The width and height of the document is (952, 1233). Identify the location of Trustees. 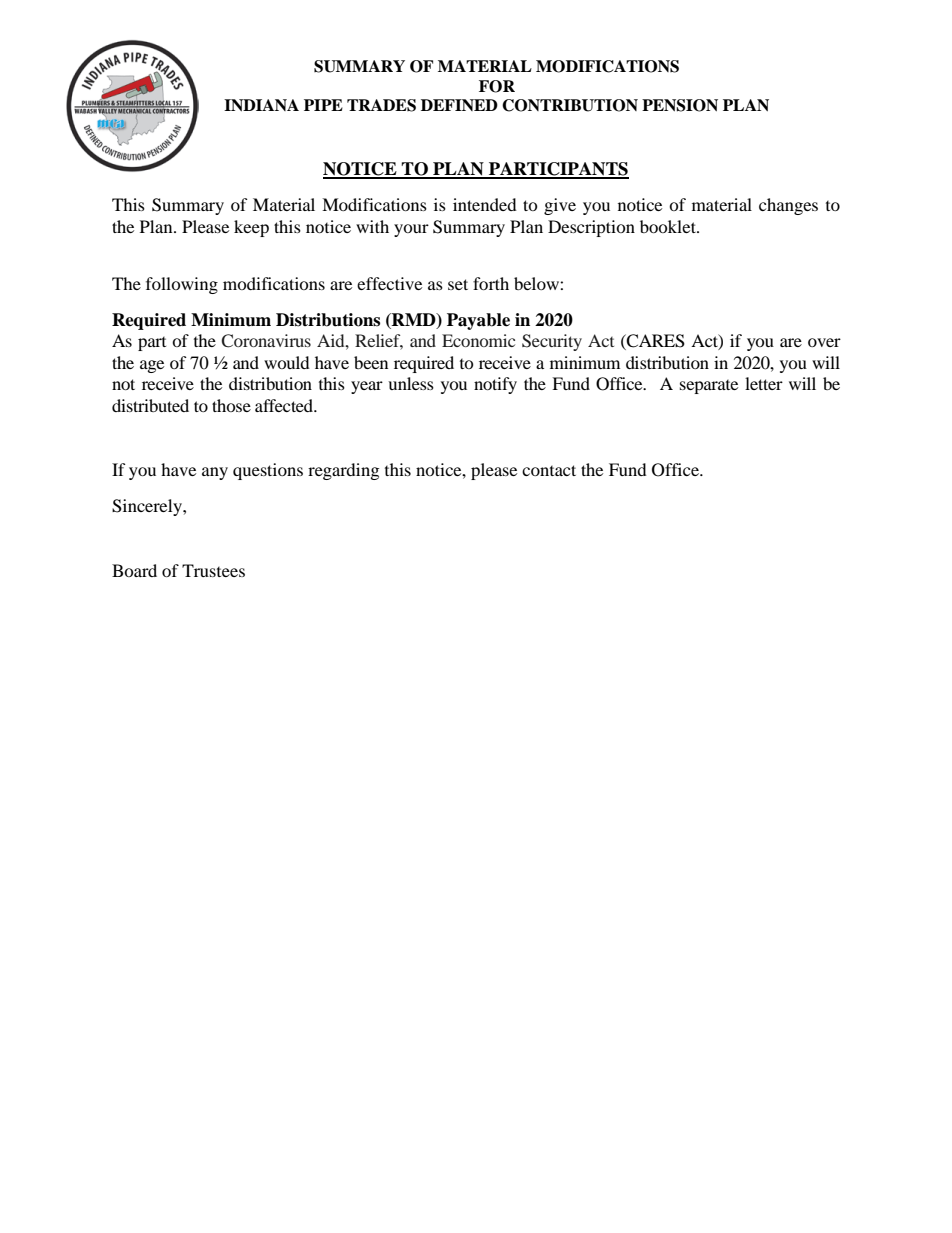
(213, 570).
